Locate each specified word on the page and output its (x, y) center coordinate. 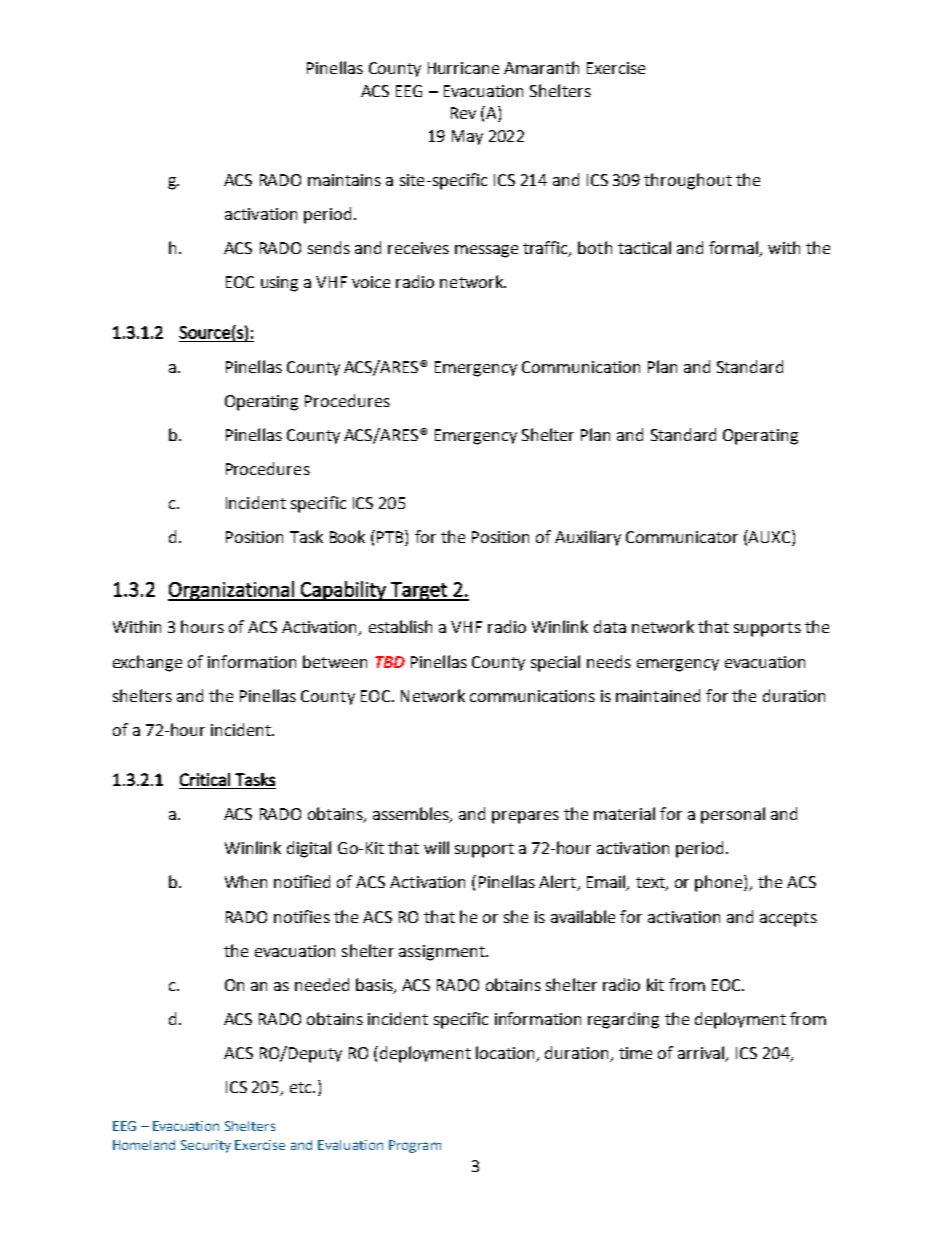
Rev (463, 113)
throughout (688, 181)
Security (206, 1146)
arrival (702, 1054)
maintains (344, 180)
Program (415, 1146)
